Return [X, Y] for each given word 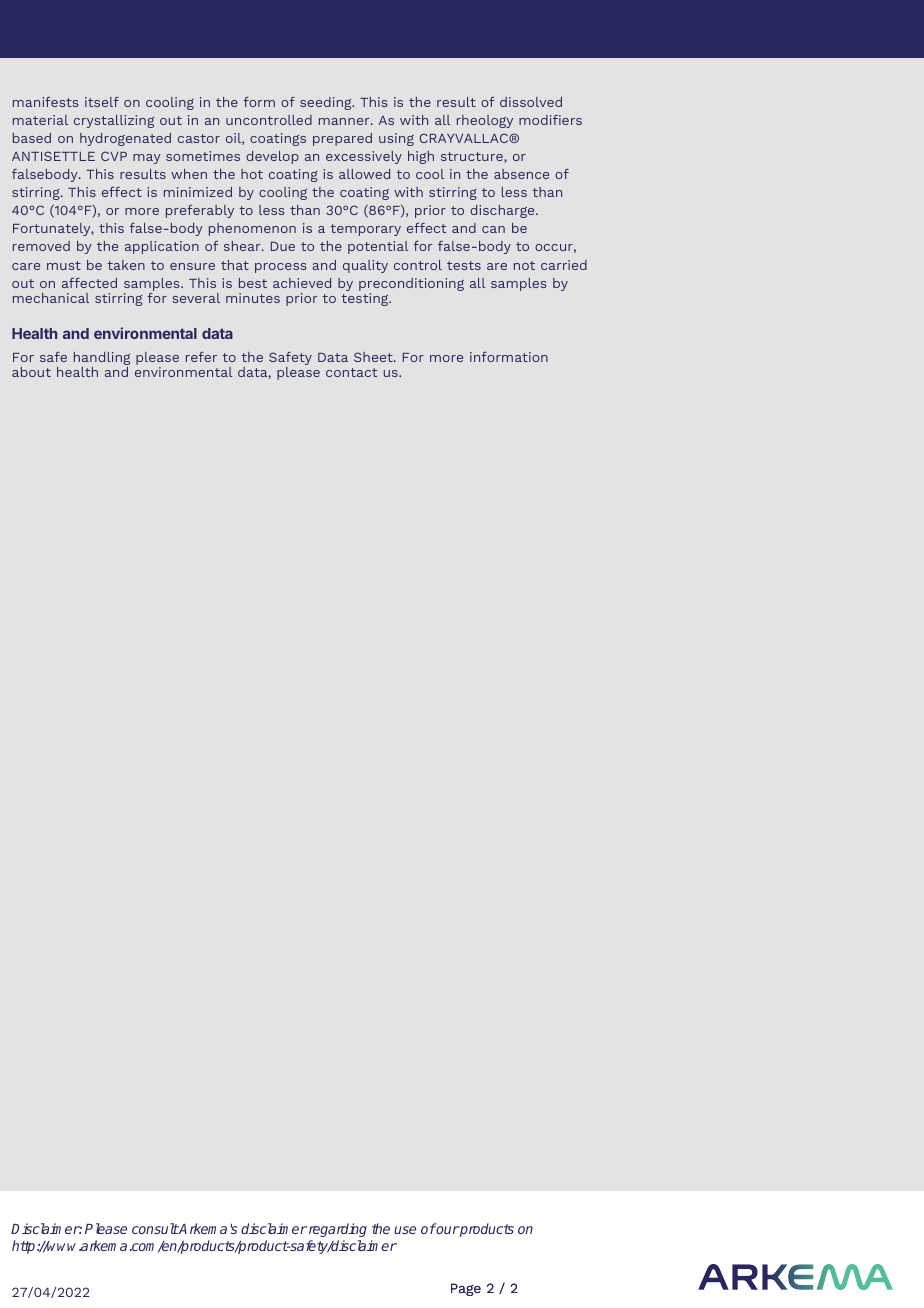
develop [272, 157]
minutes [253, 298]
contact [351, 372]
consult [155, 1228]
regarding [338, 1230]
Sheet [374, 357]
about [31, 372]
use [405, 1230]
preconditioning [411, 286]
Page [466, 1289]
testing [366, 299]
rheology [485, 121]
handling [102, 360]
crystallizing [114, 121]
